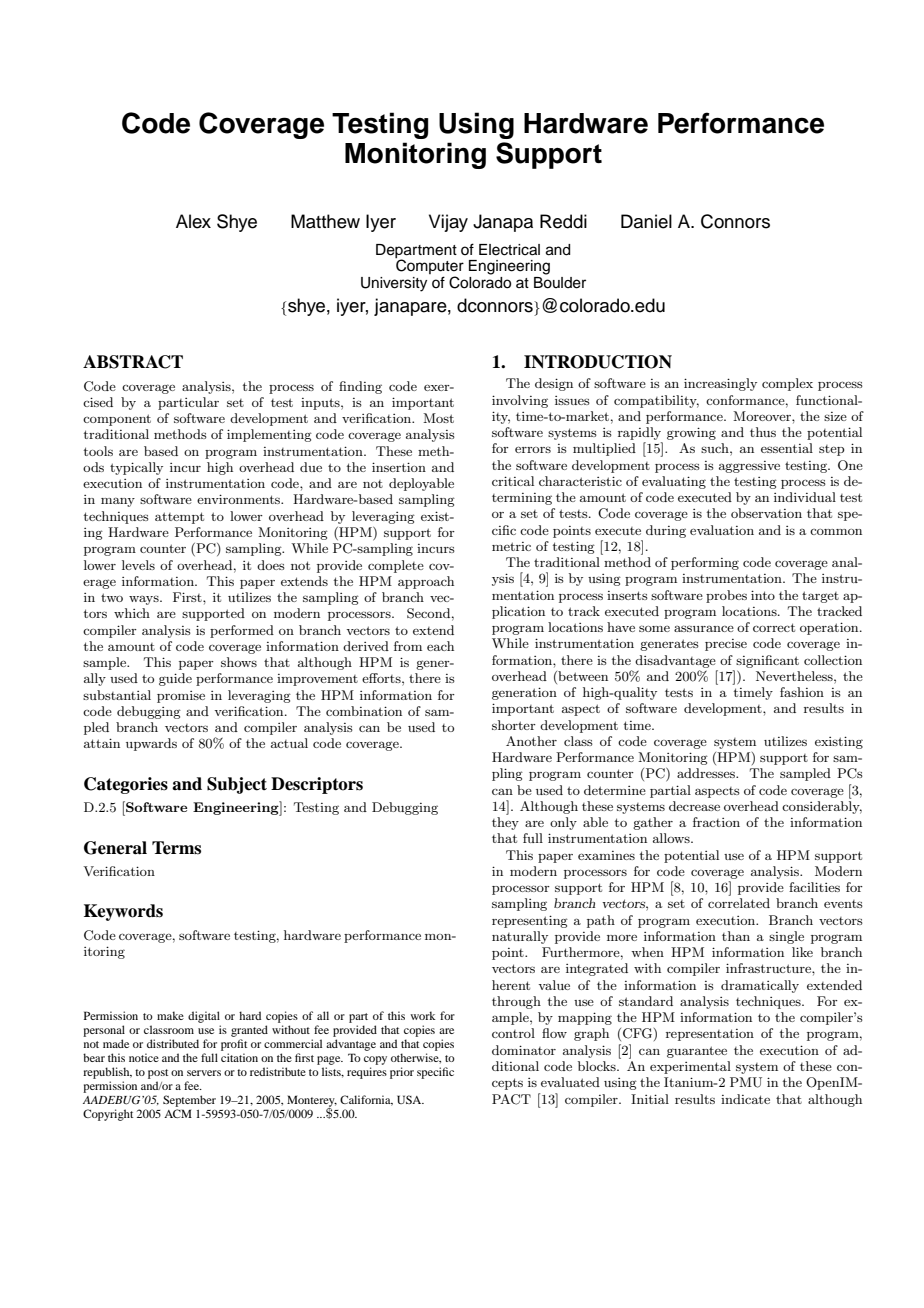  I want to click on Alex, so click(193, 221).
